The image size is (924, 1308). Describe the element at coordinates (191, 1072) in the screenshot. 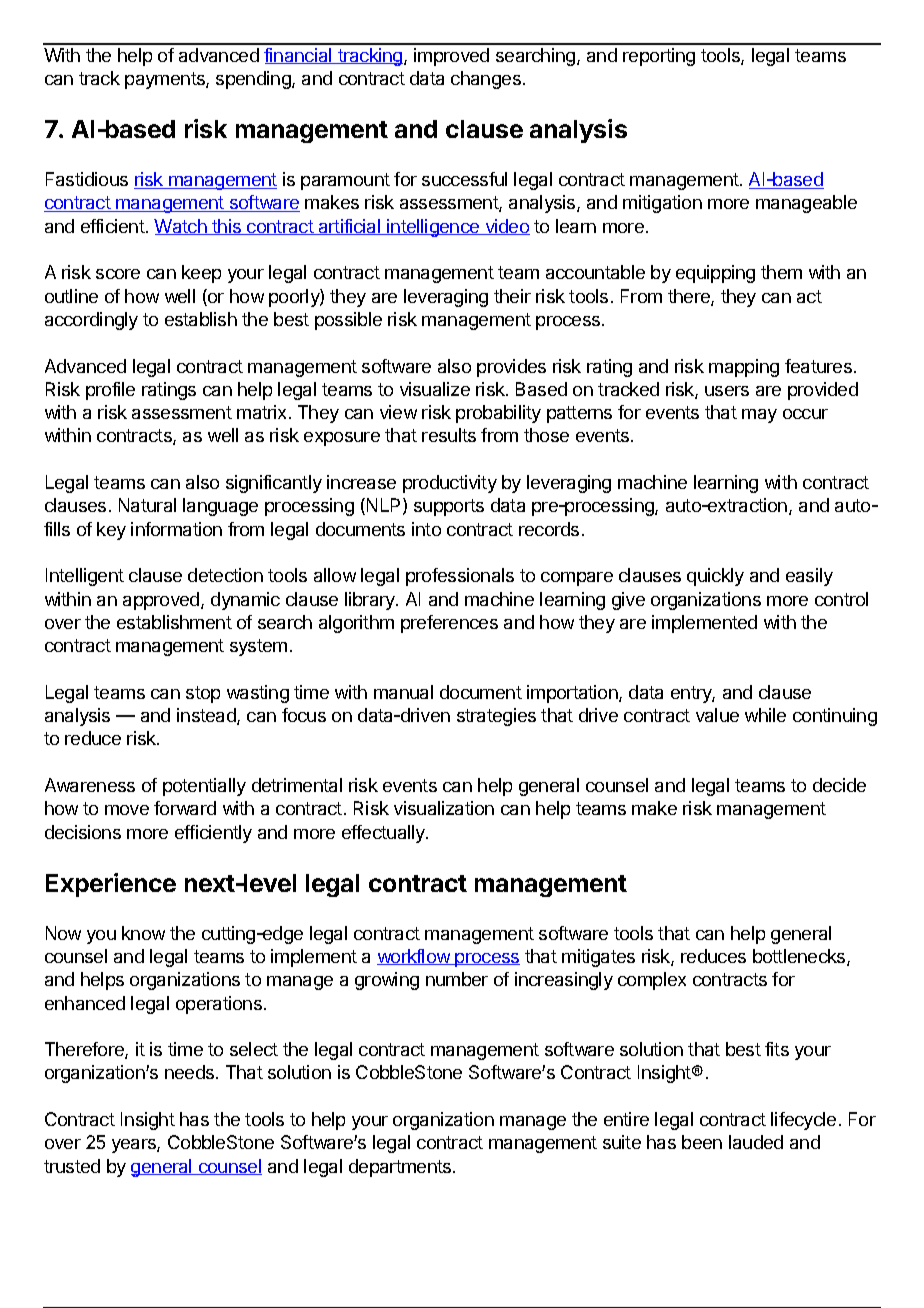

I see `needs` at that location.
